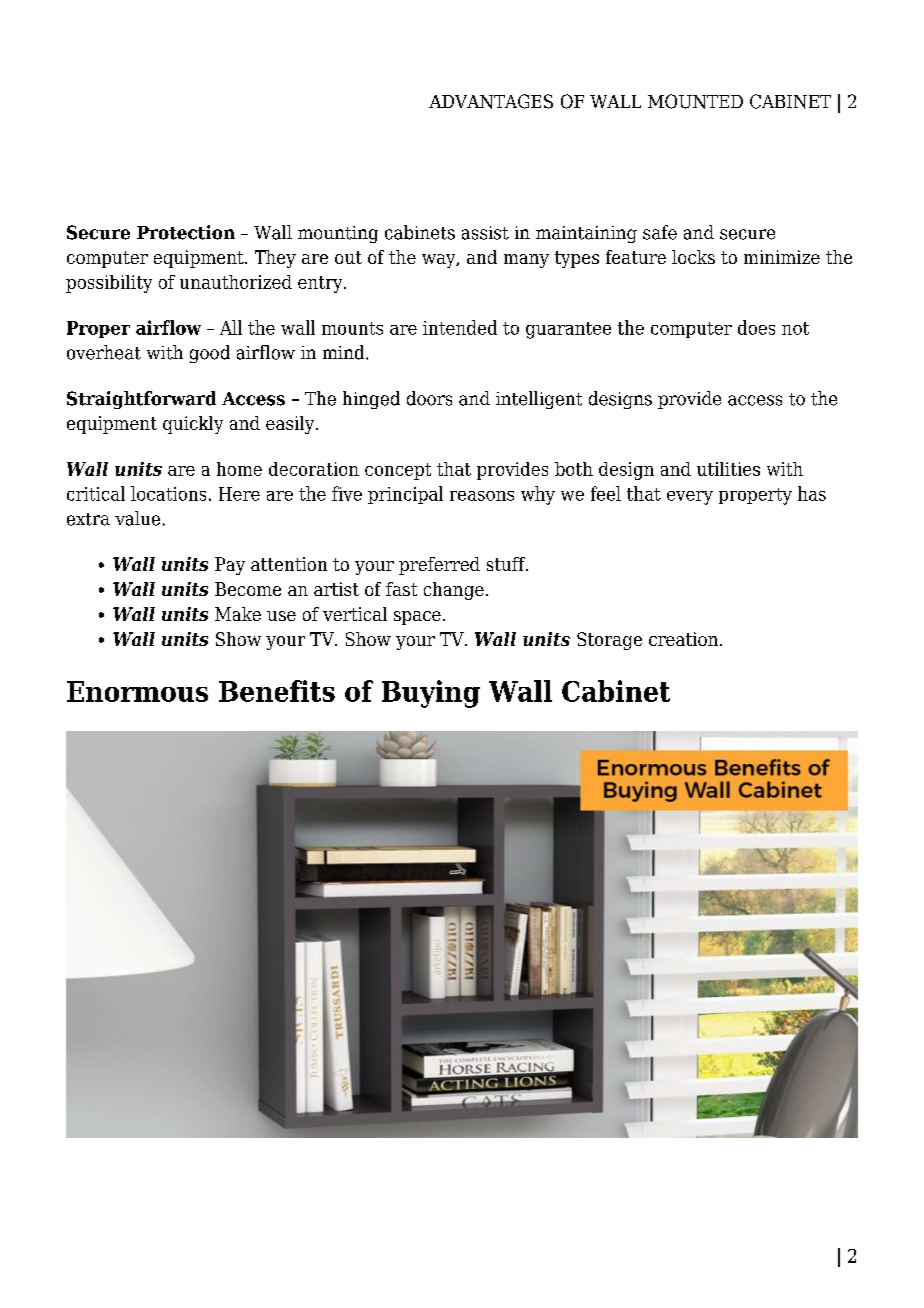 This page has width=924, height=1308. Describe the element at coordinates (141, 400) in the page. I see `Straightforward` at that location.
